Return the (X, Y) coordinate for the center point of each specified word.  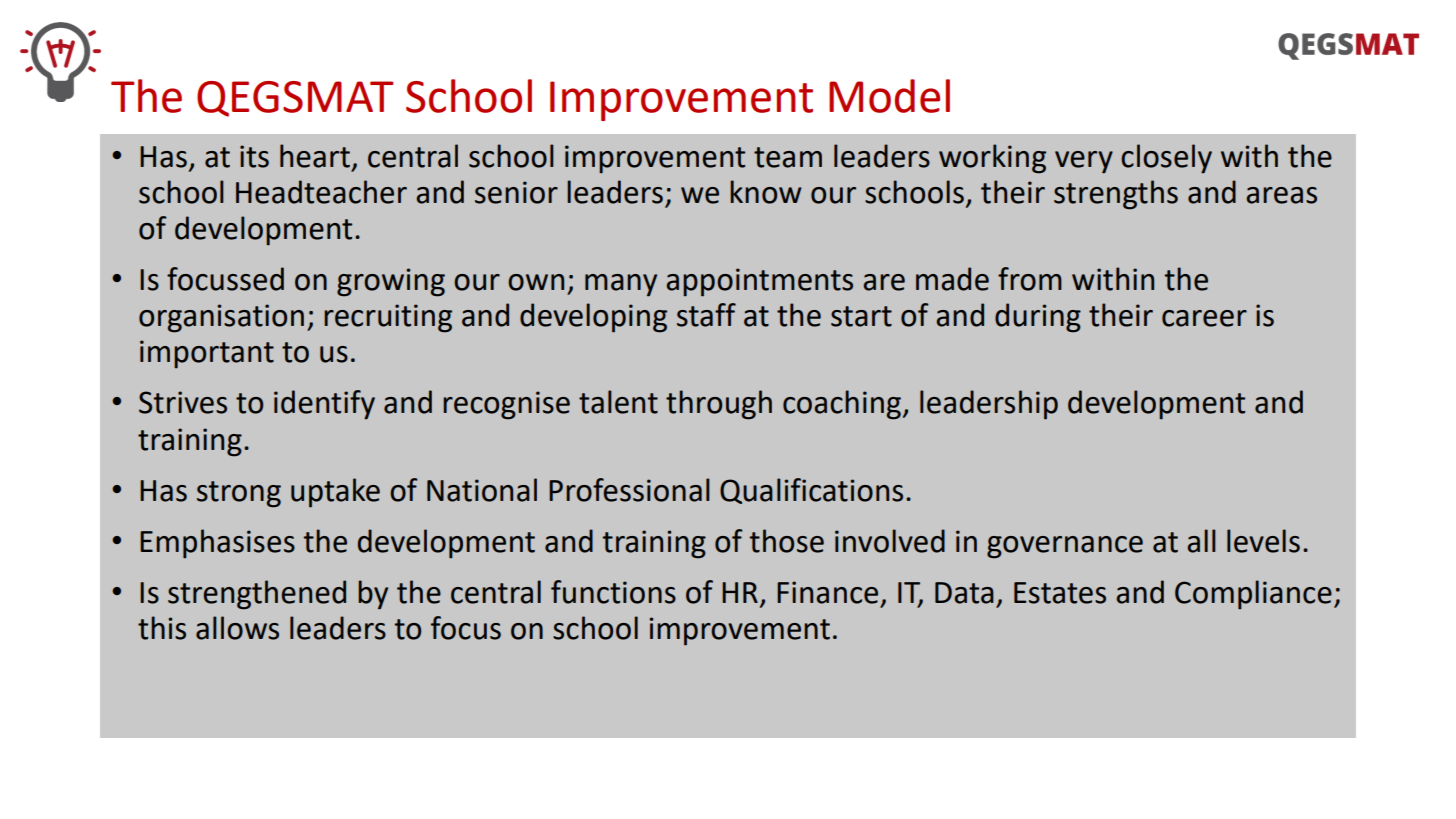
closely (1166, 159)
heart (315, 156)
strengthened (257, 595)
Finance (827, 592)
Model (889, 96)
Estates (1060, 593)
